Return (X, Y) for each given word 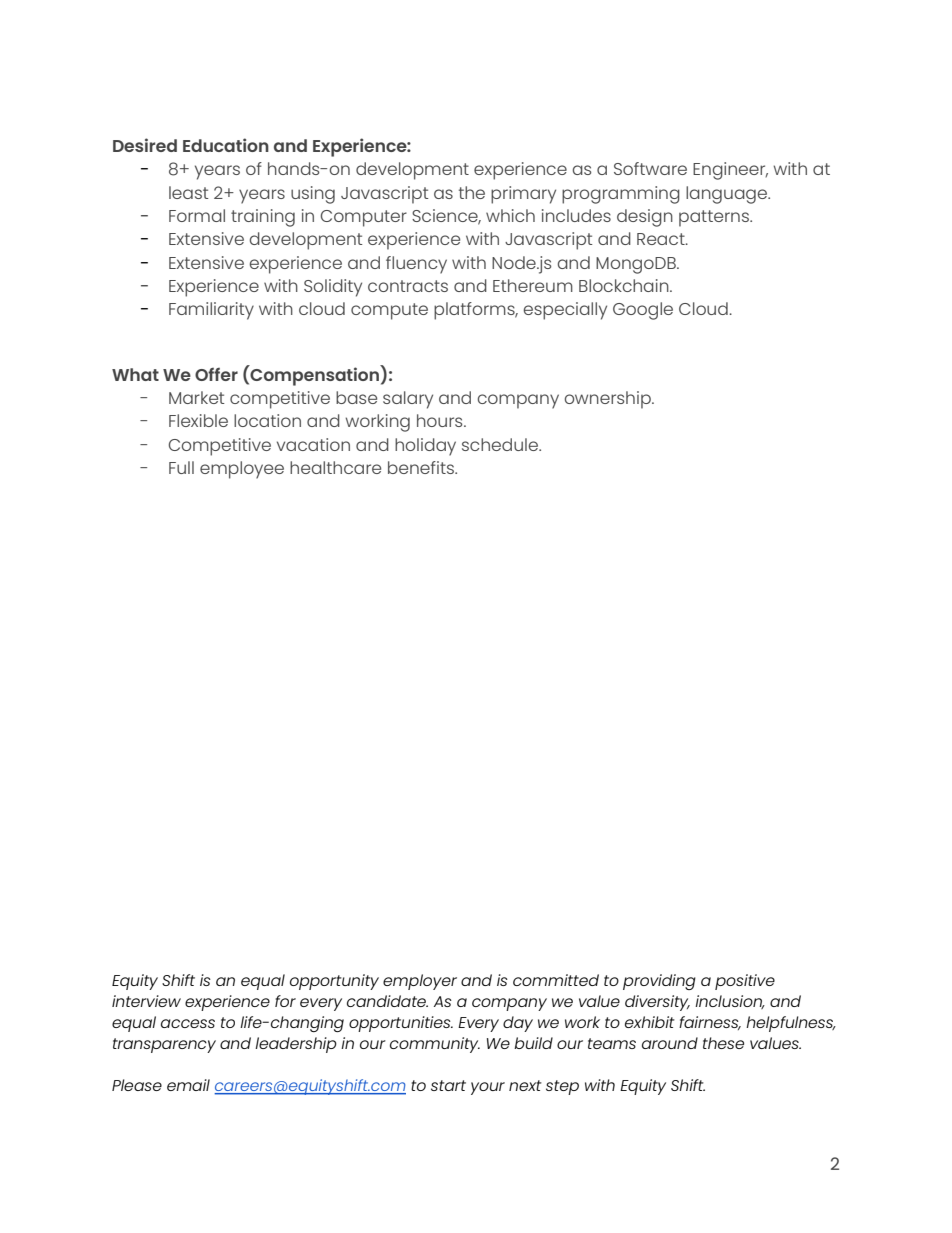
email (188, 1085)
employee (242, 470)
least (189, 192)
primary (523, 195)
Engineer (730, 171)
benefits (422, 467)
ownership (609, 400)
